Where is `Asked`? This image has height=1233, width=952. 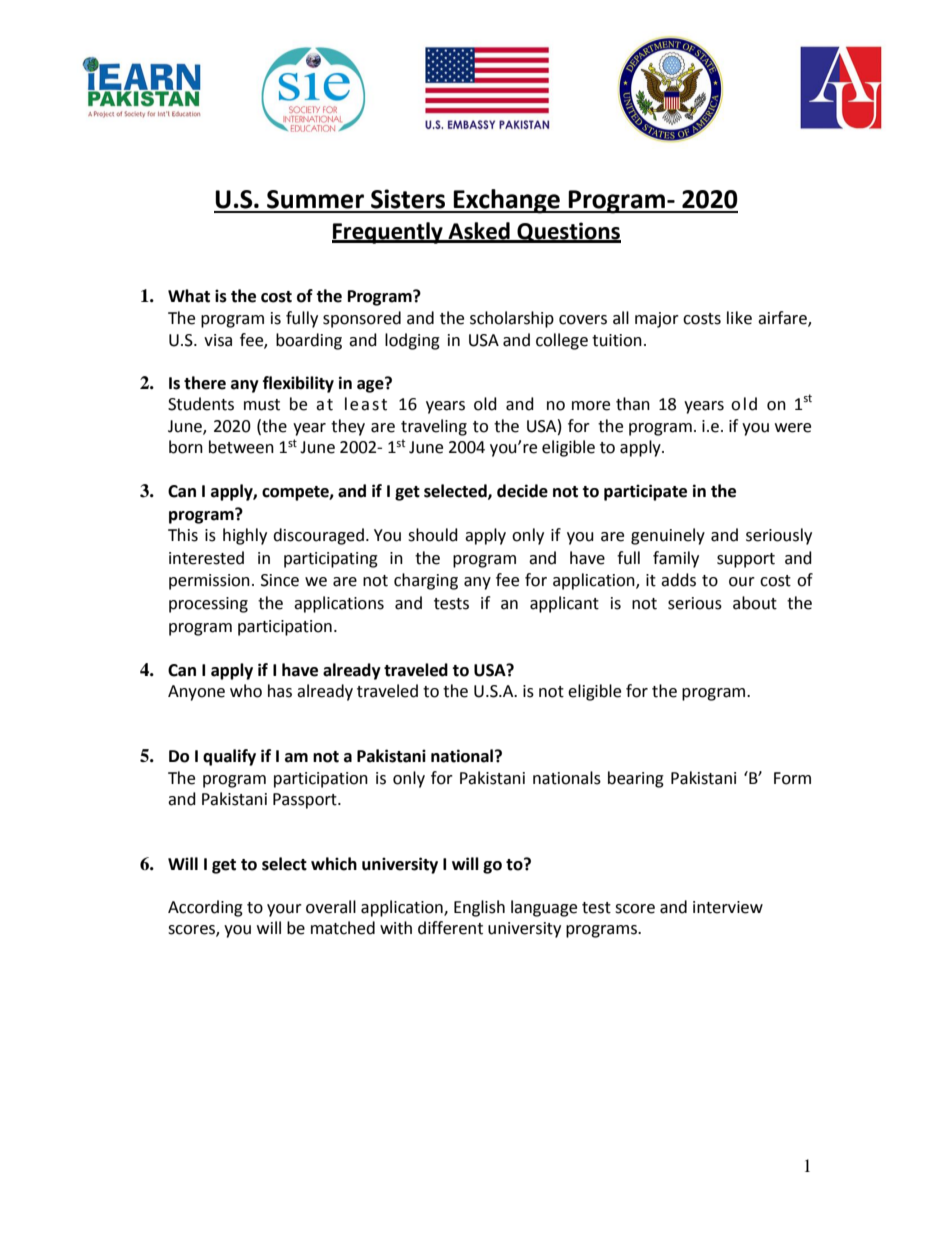
Asked is located at coordinates (479, 232).
